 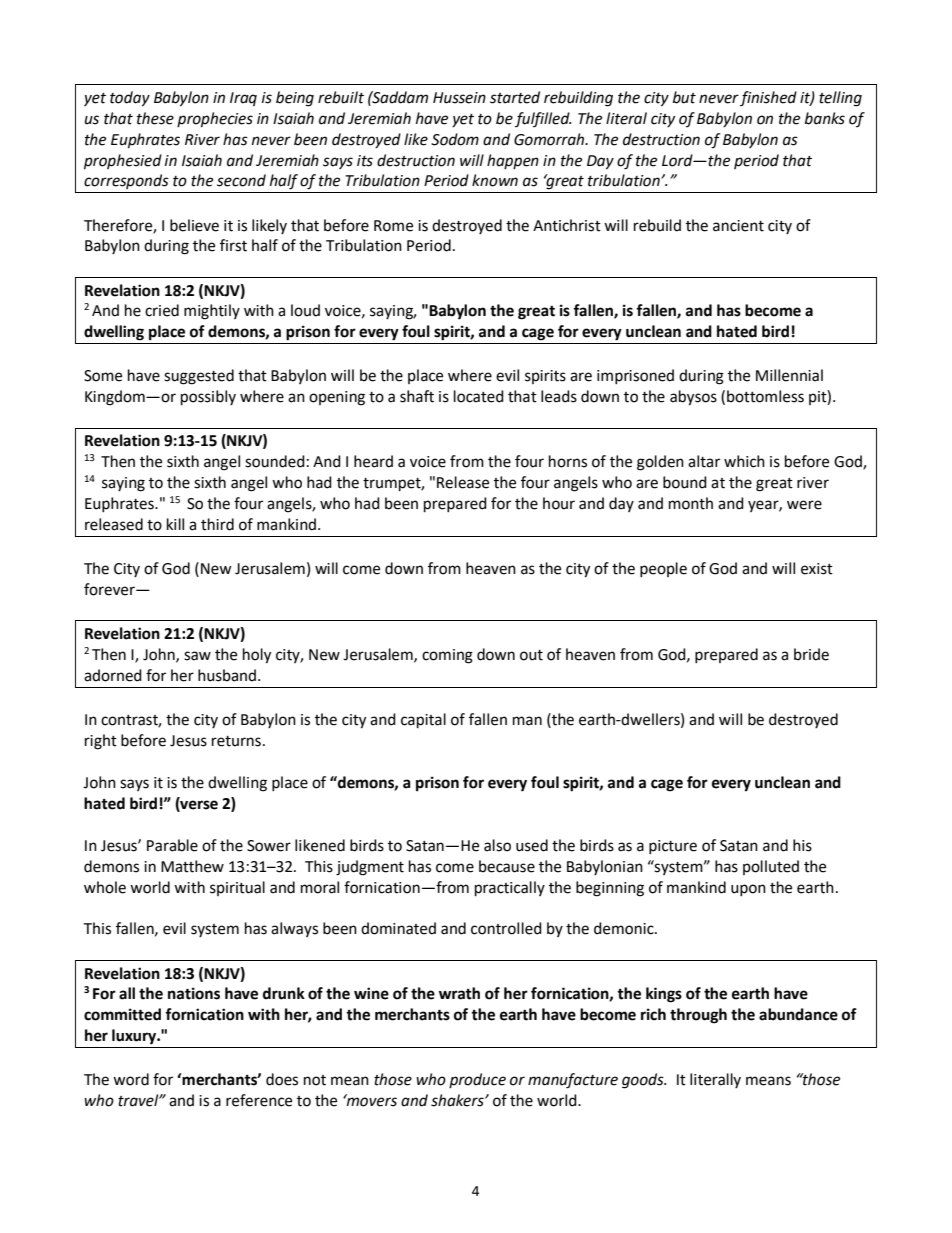 I want to click on coming, so click(x=447, y=656).
